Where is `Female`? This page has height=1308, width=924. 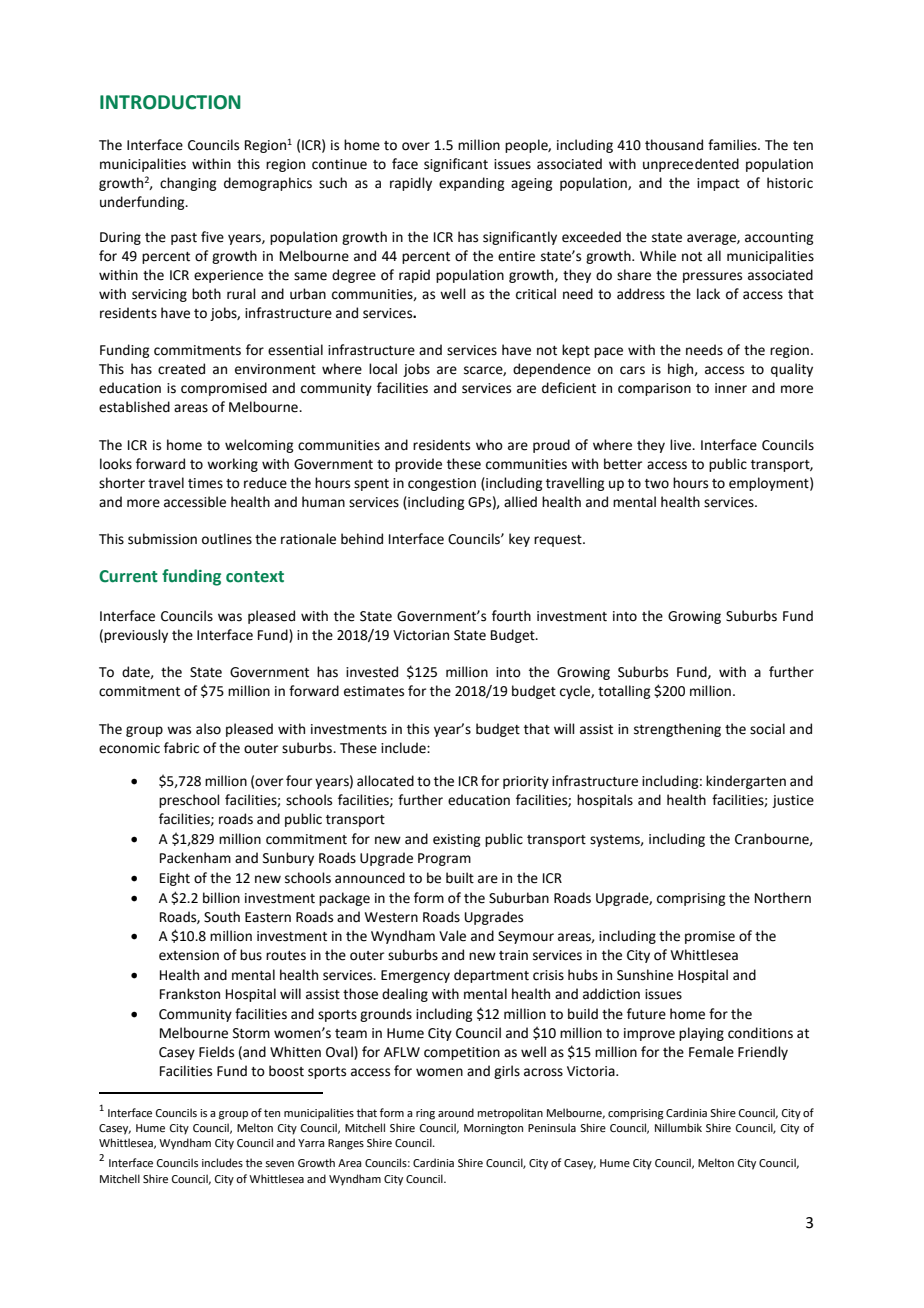 Female is located at coordinates (711, 1052).
